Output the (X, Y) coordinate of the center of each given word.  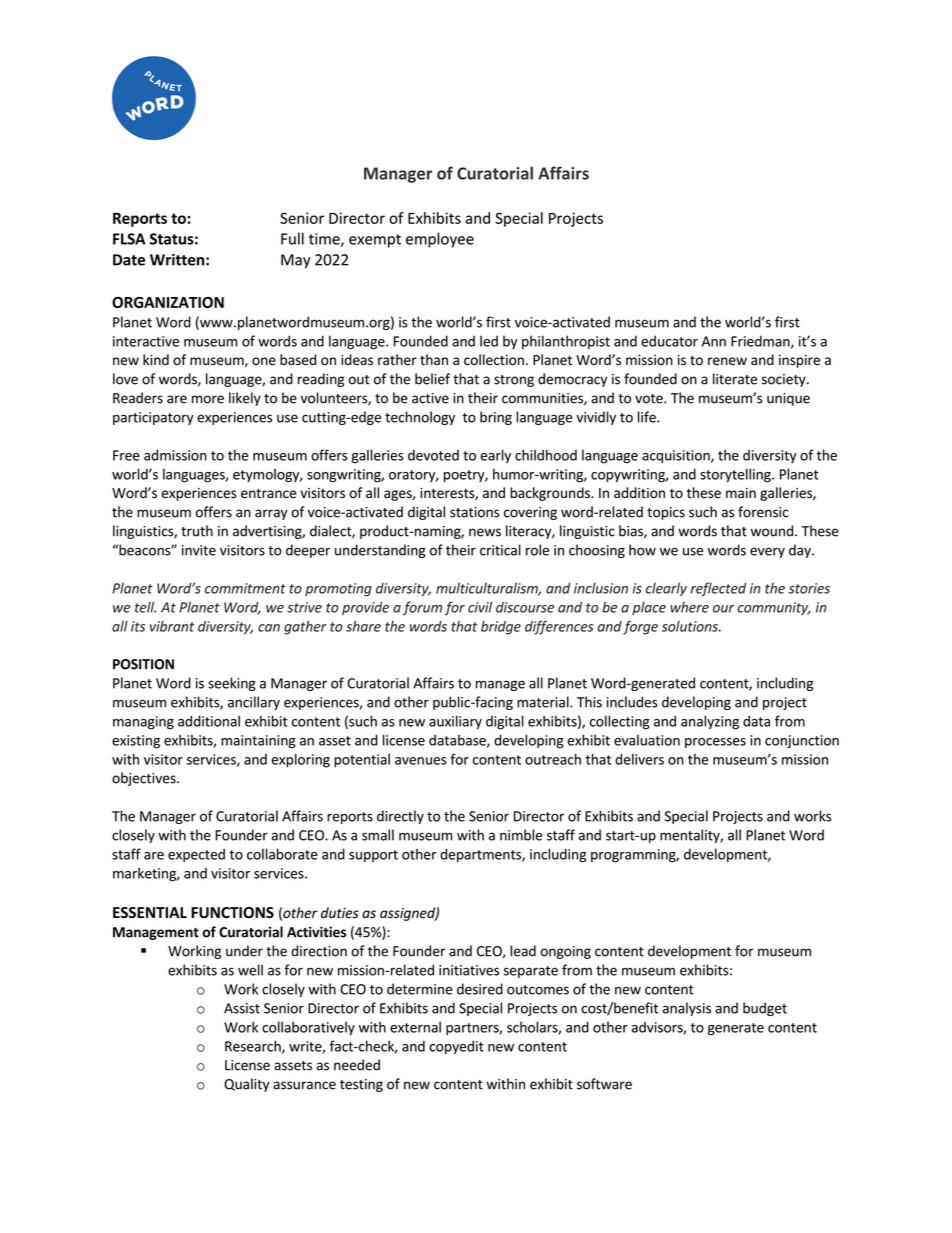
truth (197, 531)
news (485, 532)
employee (440, 240)
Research (254, 1047)
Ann (714, 341)
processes (715, 743)
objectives (145, 779)
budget (765, 1009)
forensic (763, 512)
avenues (421, 761)
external (415, 1027)
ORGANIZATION (168, 302)
